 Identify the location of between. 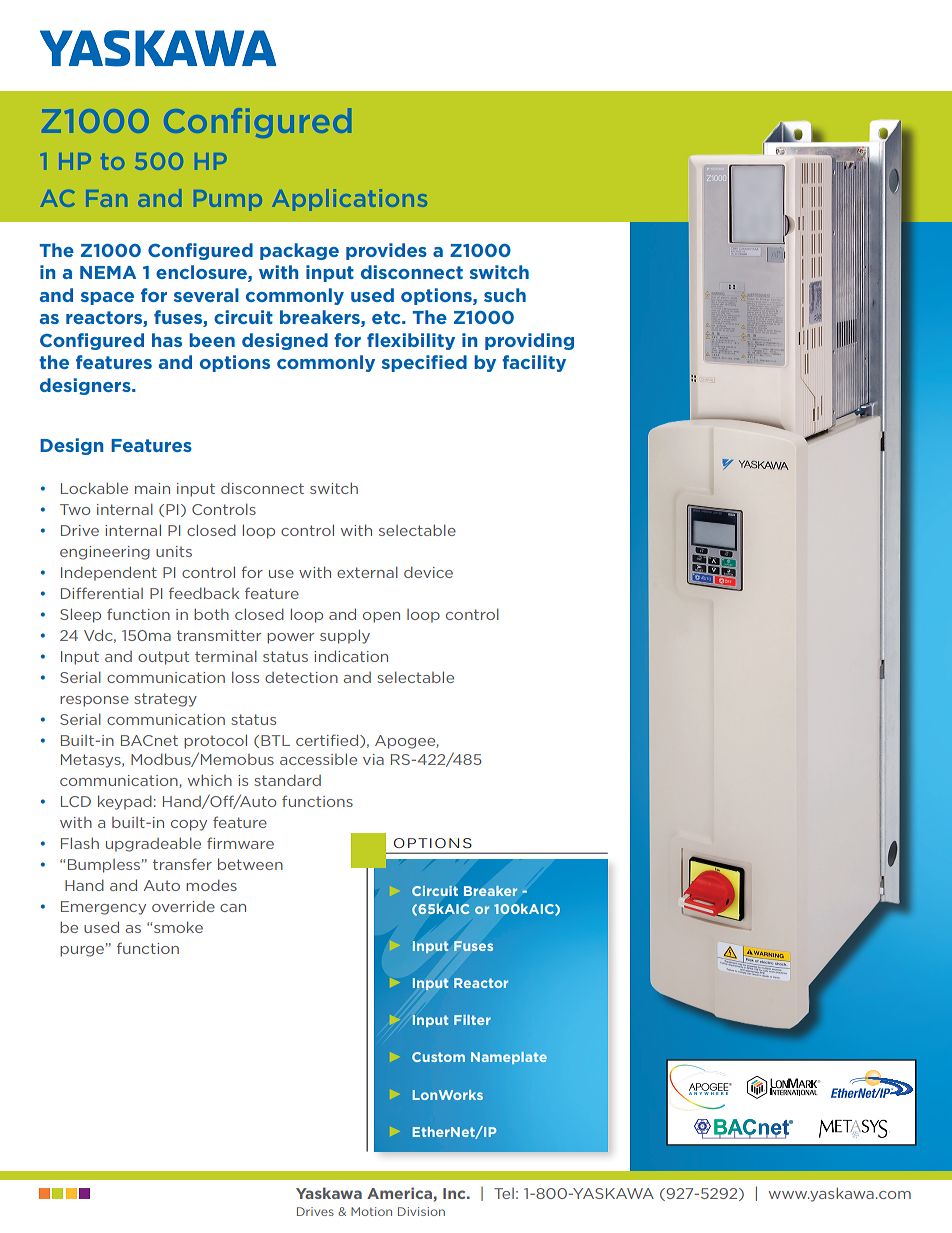
(250, 864).
